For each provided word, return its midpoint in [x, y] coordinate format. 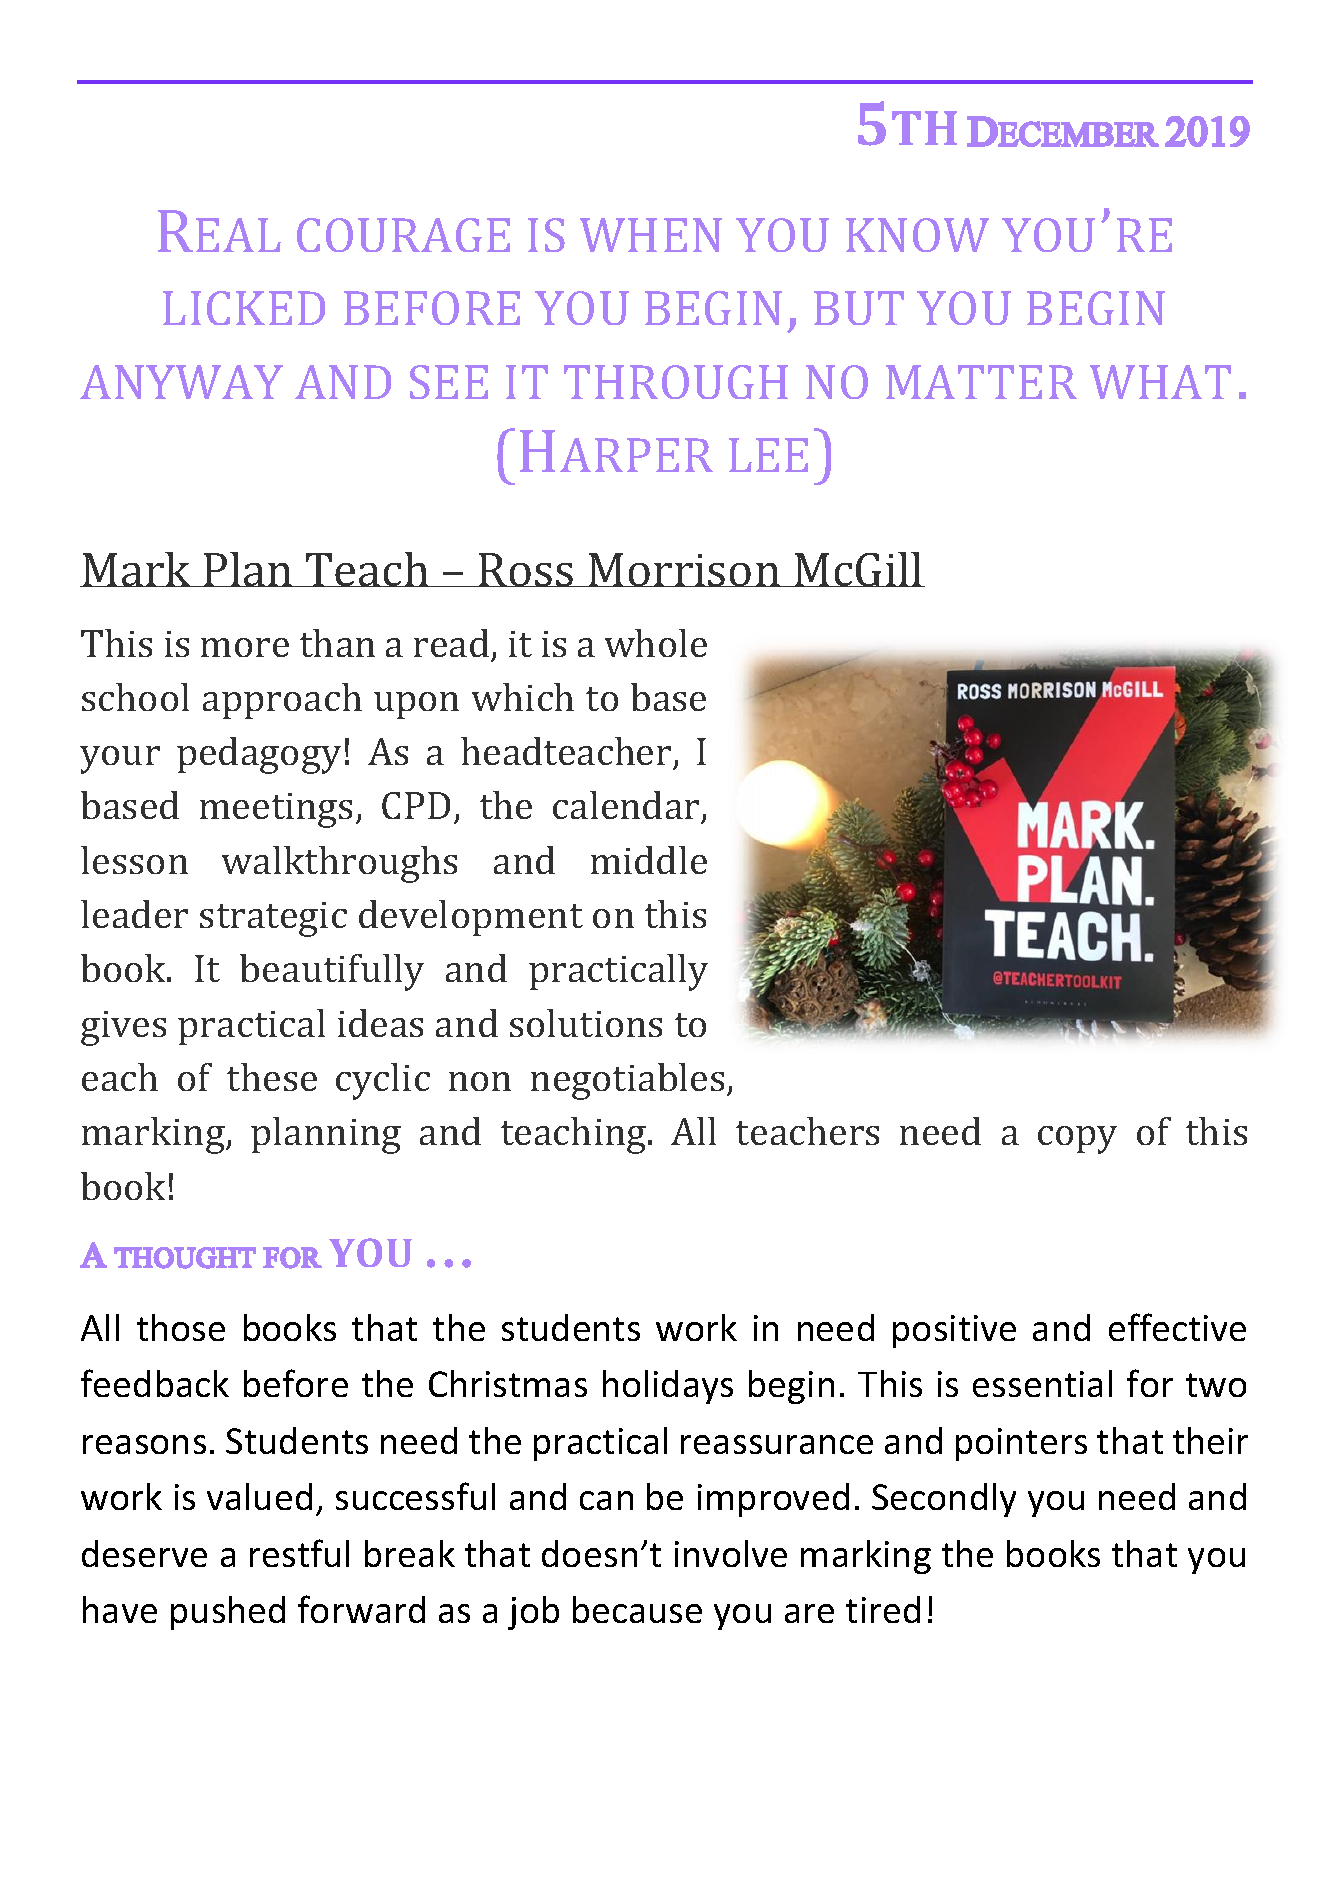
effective [1177, 1327]
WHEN [651, 235]
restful [299, 1553]
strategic [273, 919]
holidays [668, 1387]
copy [1077, 1140]
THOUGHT [185, 1258]
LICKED [244, 308]
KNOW [917, 235]
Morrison [684, 570]
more [245, 647]
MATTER [981, 382]
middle [649, 860]
